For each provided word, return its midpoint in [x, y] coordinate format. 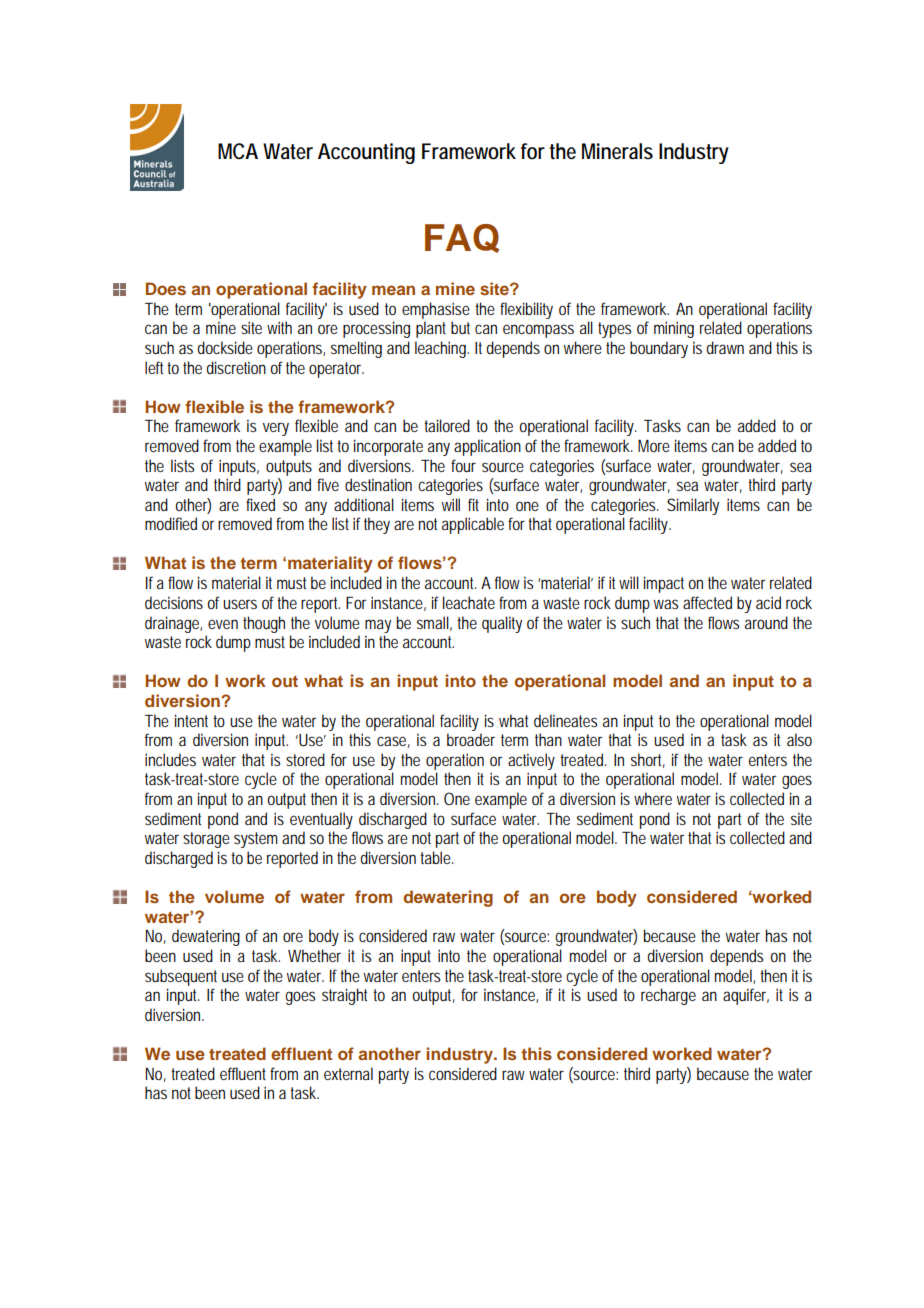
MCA [238, 151]
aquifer [746, 996]
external [348, 1073]
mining [674, 329]
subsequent [181, 977]
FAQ [462, 238]
